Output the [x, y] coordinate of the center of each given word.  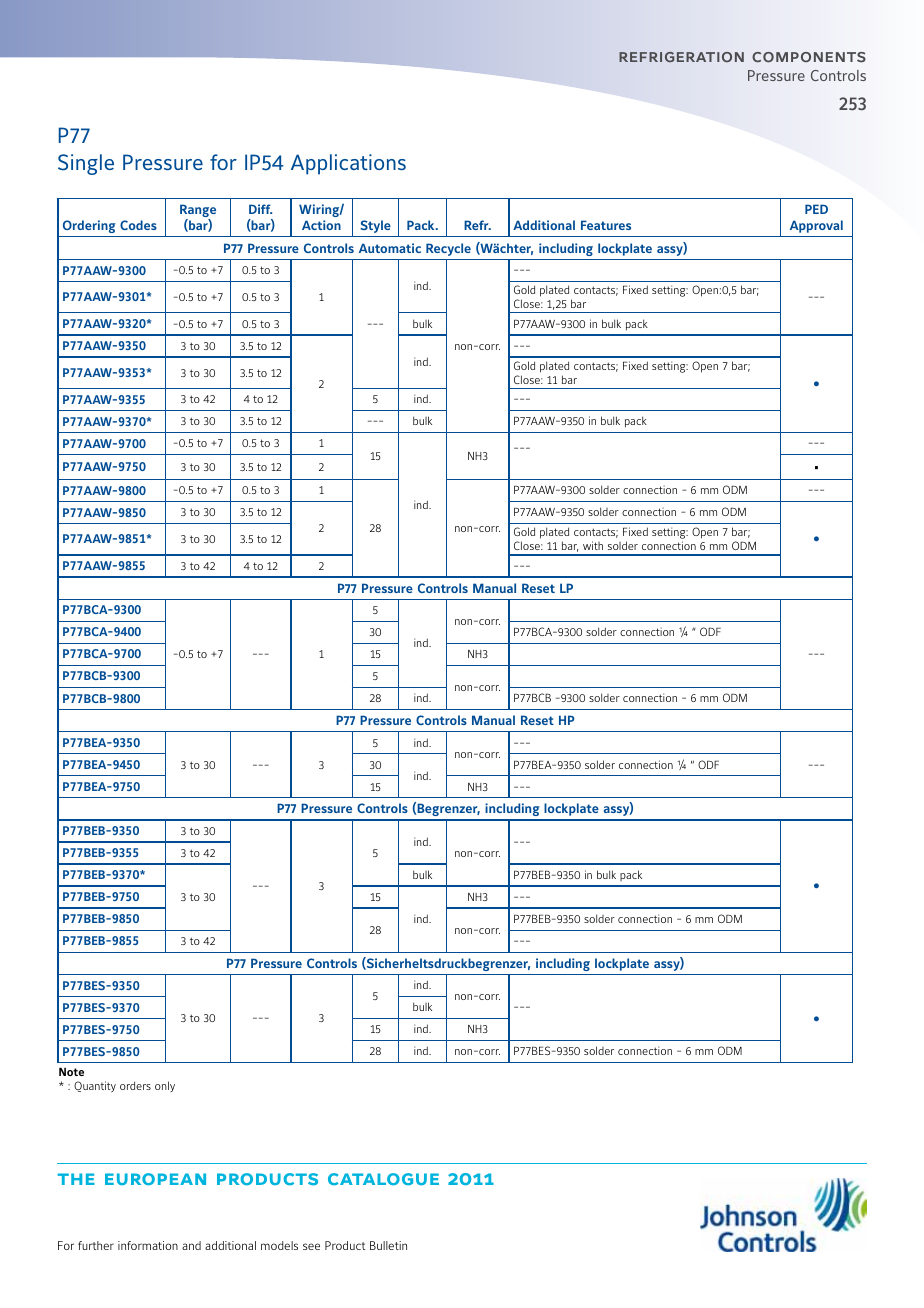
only [165, 1086]
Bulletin [388, 1245]
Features [606, 225]
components [809, 57]
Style [376, 226]
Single [86, 164]
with [593, 545]
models [279, 1245]
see [311, 1246]
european [155, 1179]
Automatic [390, 248]
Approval [816, 226]
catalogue [383, 1179]
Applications [348, 164]
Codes [138, 225]
